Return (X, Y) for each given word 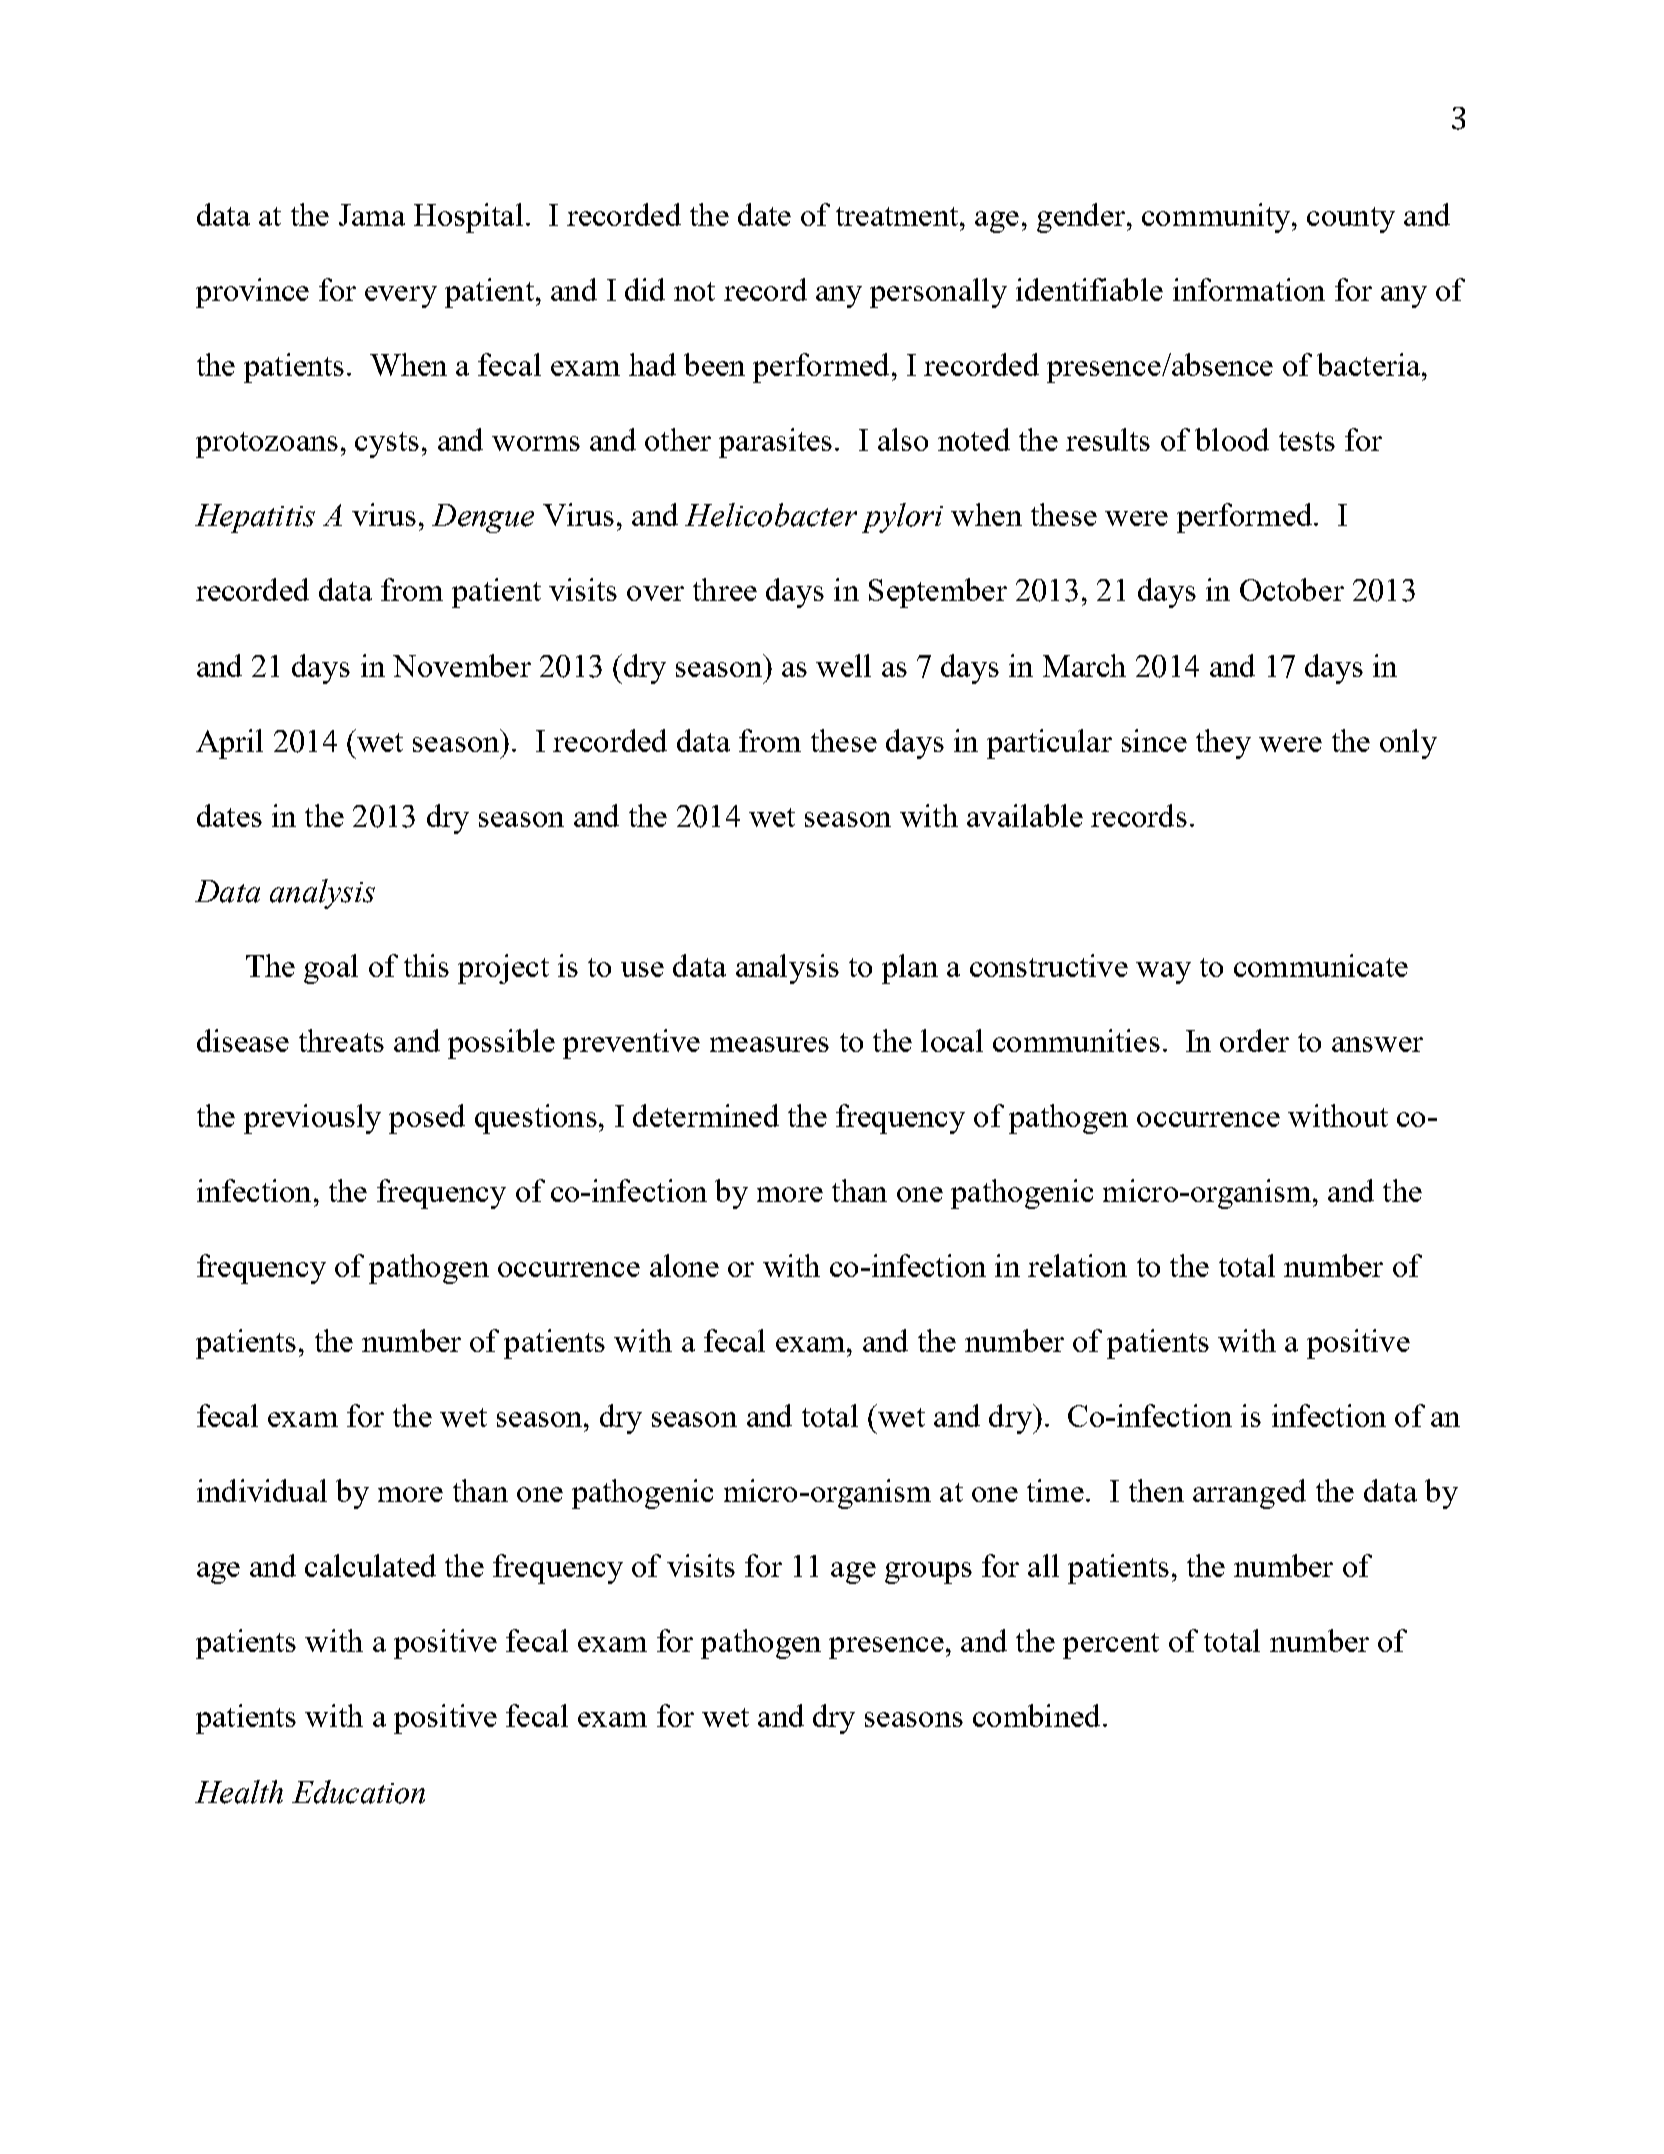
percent (1111, 1646)
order (1254, 1040)
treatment (898, 216)
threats (341, 1040)
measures (769, 1044)
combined (1036, 1715)
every (401, 297)
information (1249, 289)
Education (358, 1792)
